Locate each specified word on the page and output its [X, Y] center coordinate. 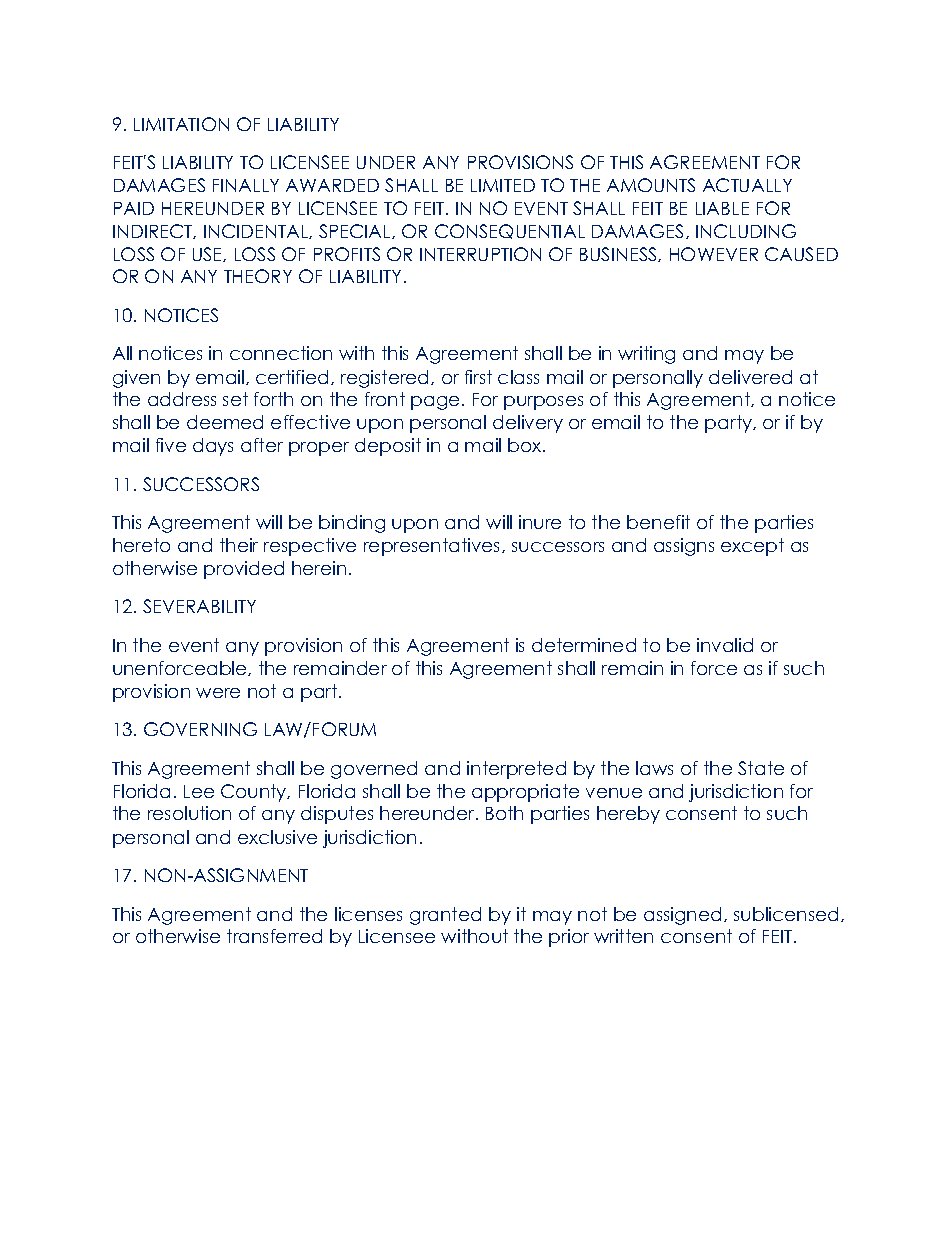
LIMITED [503, 185]
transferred [274, 936]
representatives [433, 547]
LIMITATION [181, 124]
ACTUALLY [747, 185]
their [239, 545]
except [752, 547]
